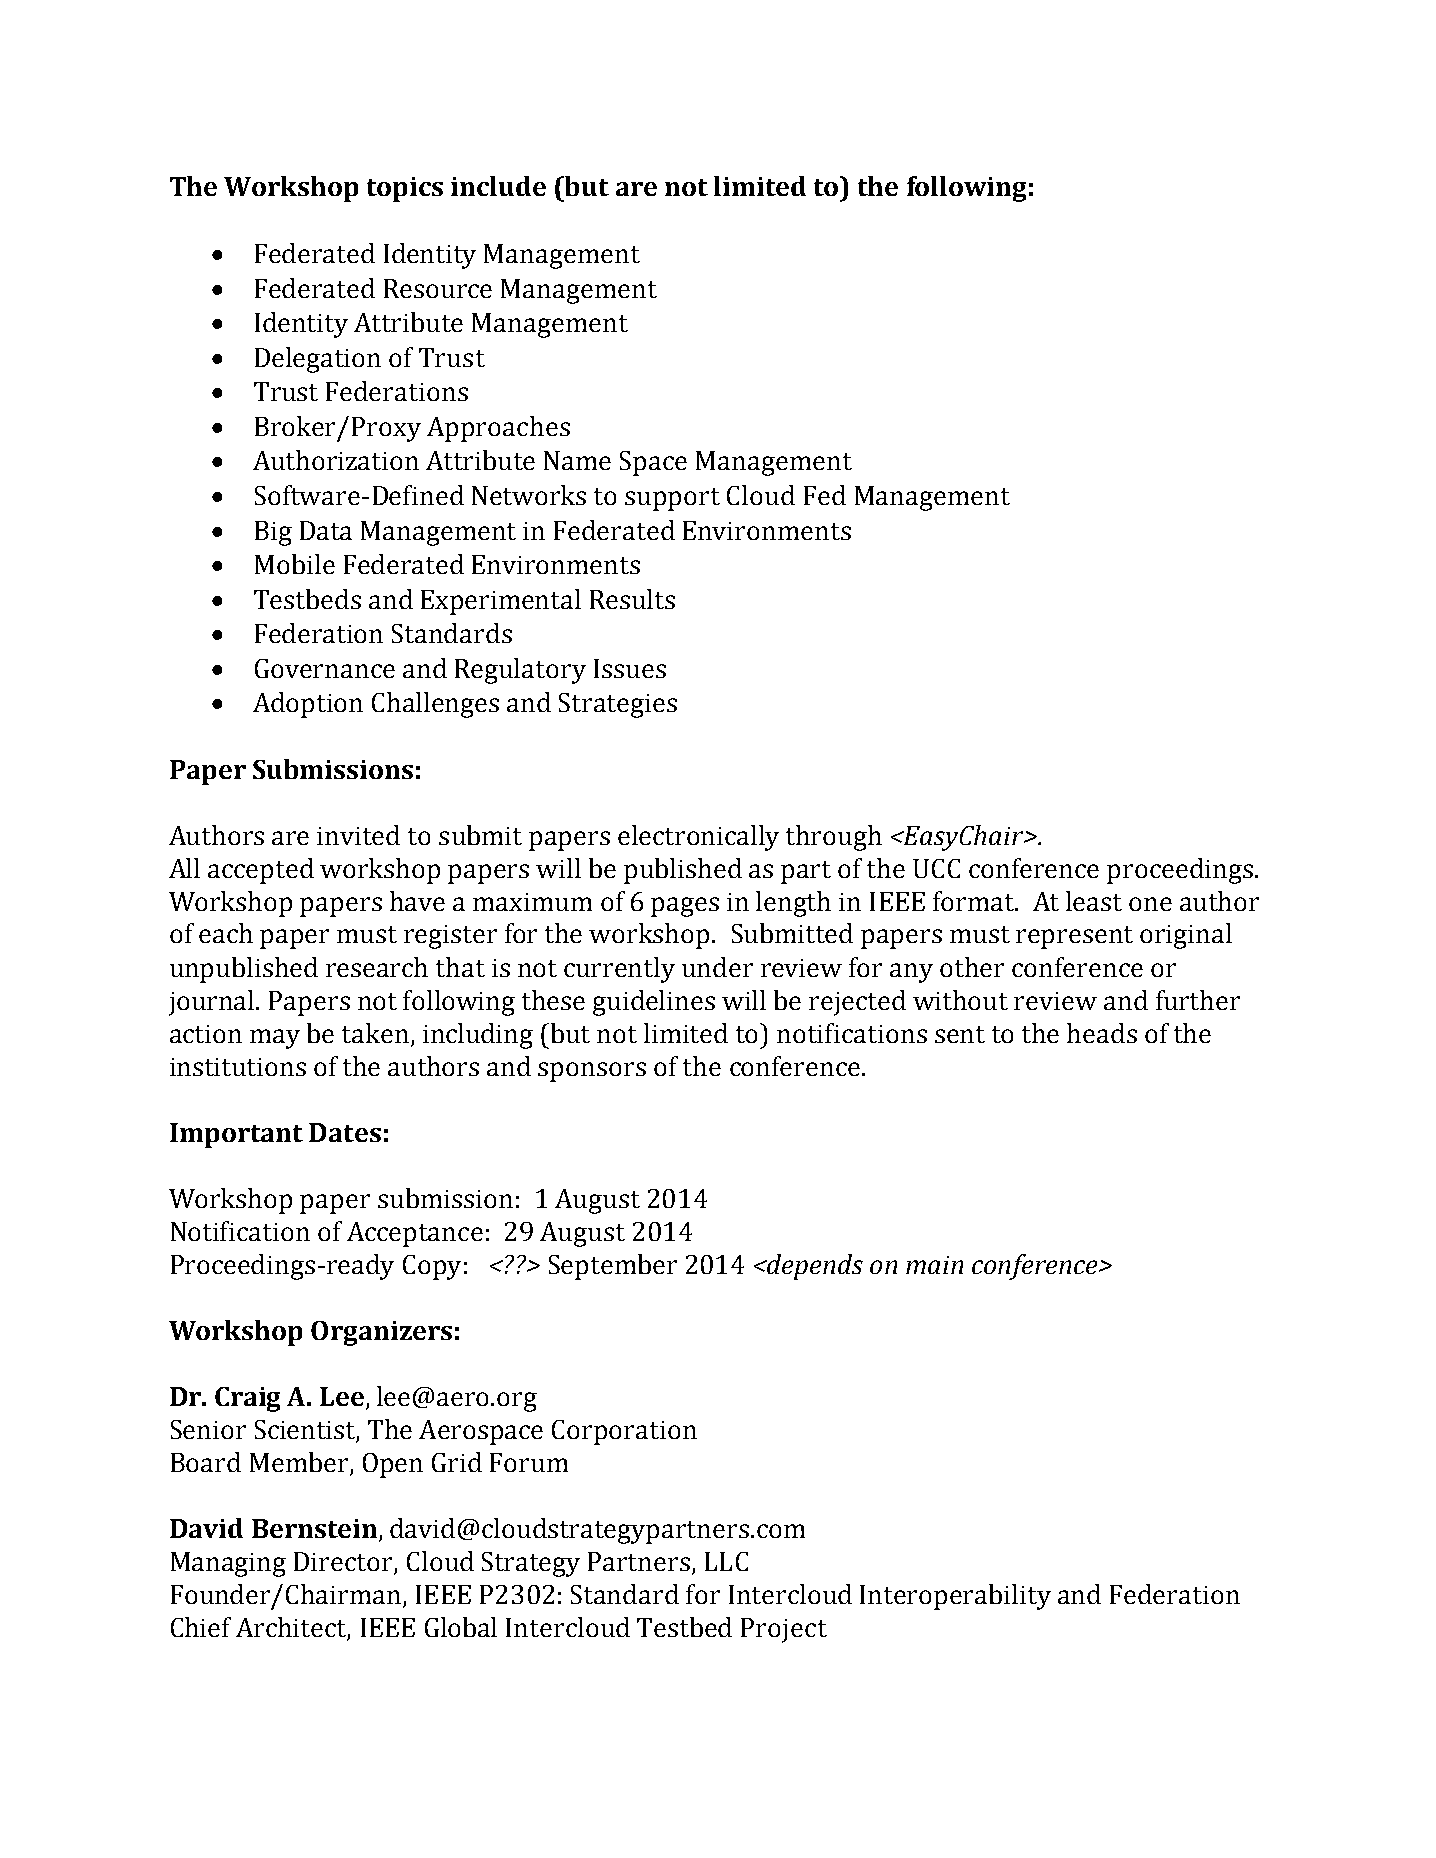 This page has height=1858, width=1436. I want to click on least, so click(1094, 901).
